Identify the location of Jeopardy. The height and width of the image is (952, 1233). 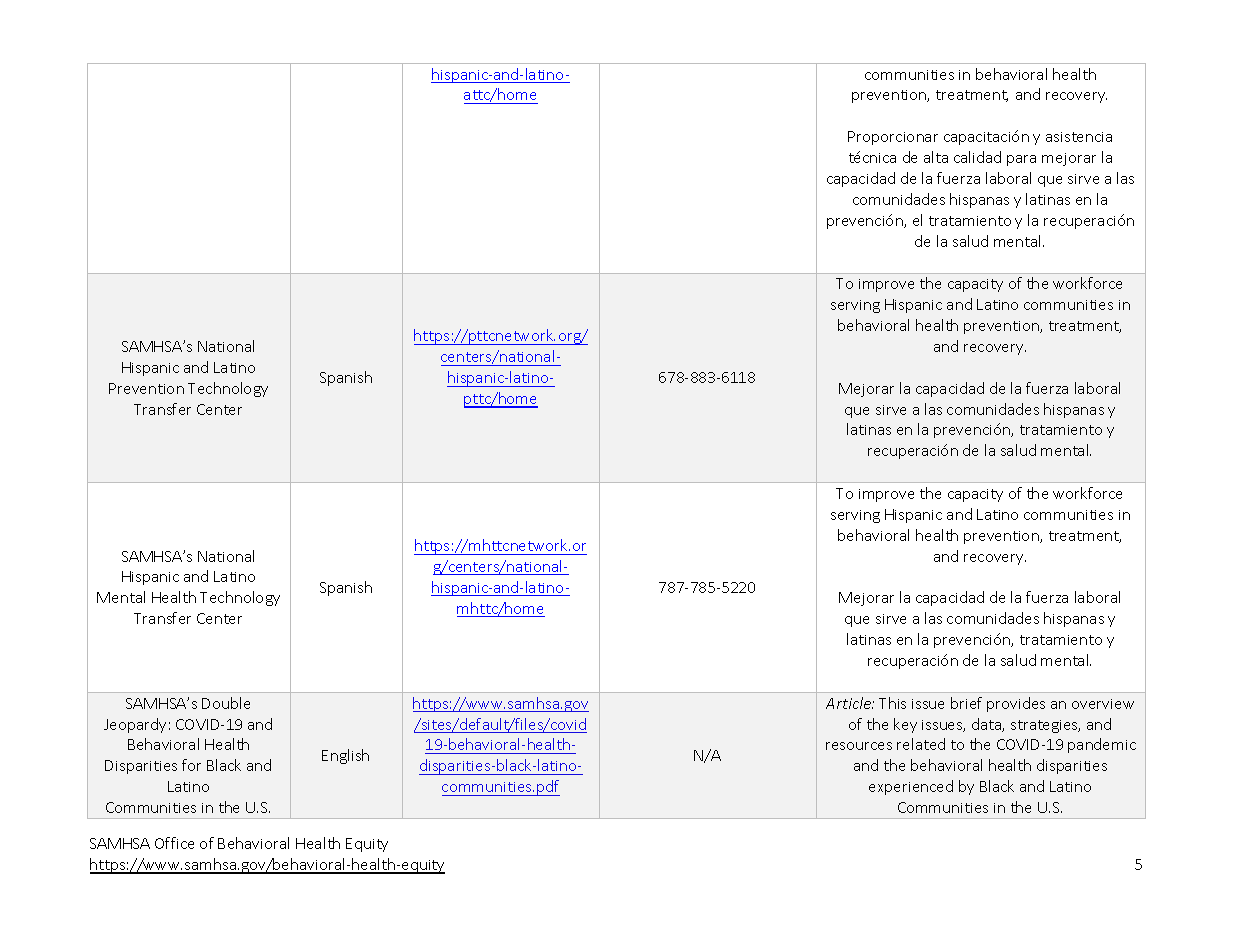
(135, 725).
